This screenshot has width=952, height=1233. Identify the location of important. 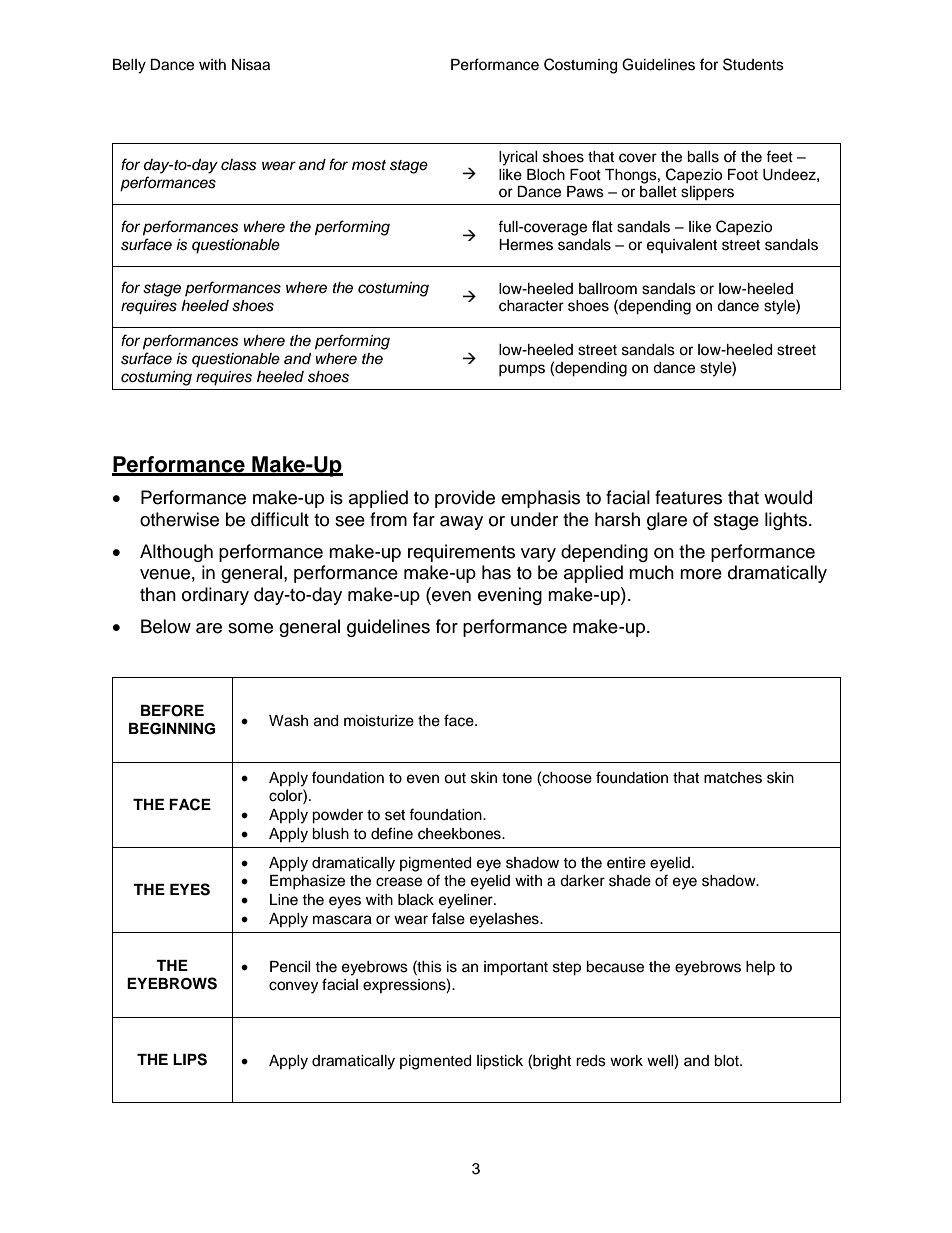
(516, 968).
